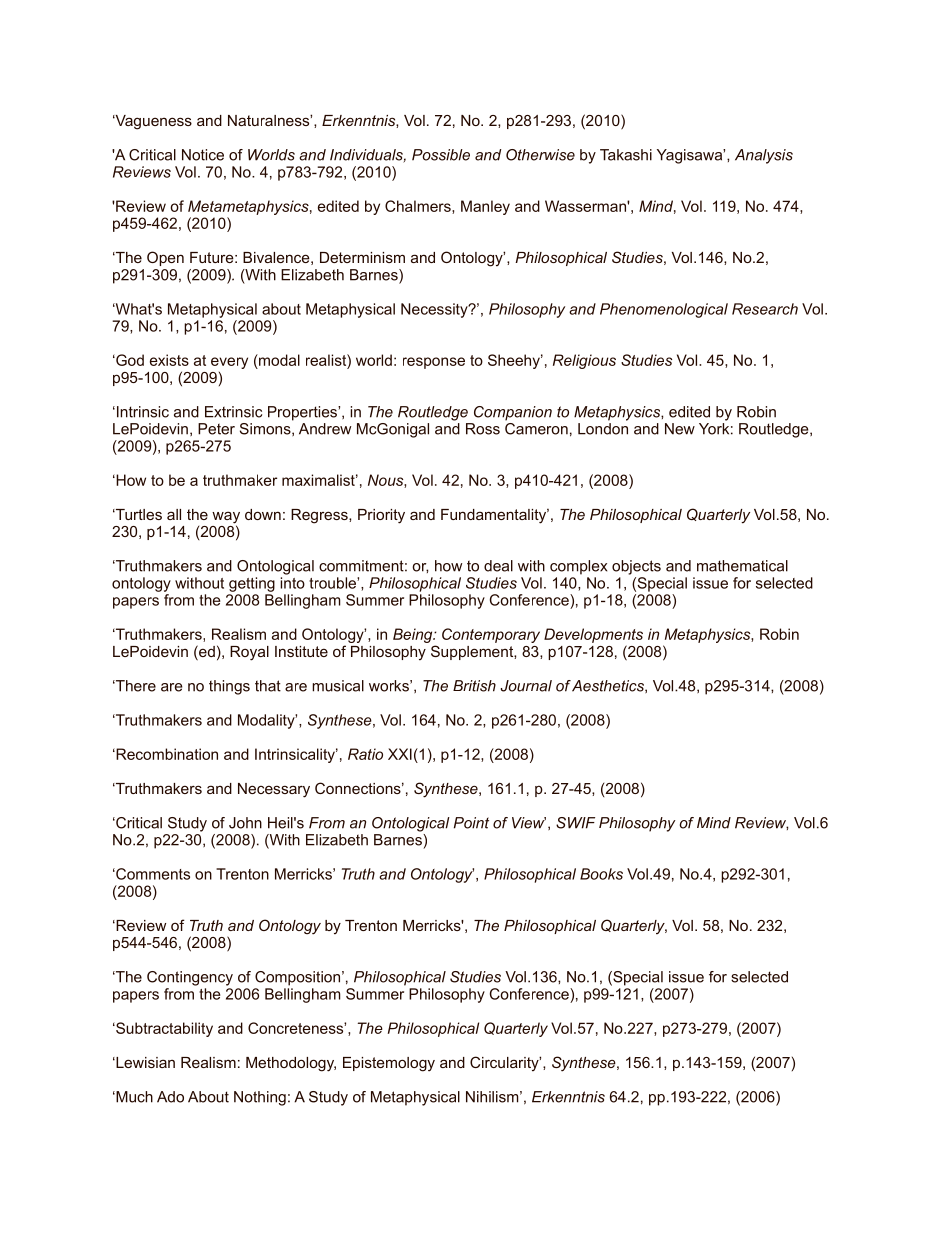 The image size is (952, 1233). I want to click on Epistemology, so click(389, 1064).
